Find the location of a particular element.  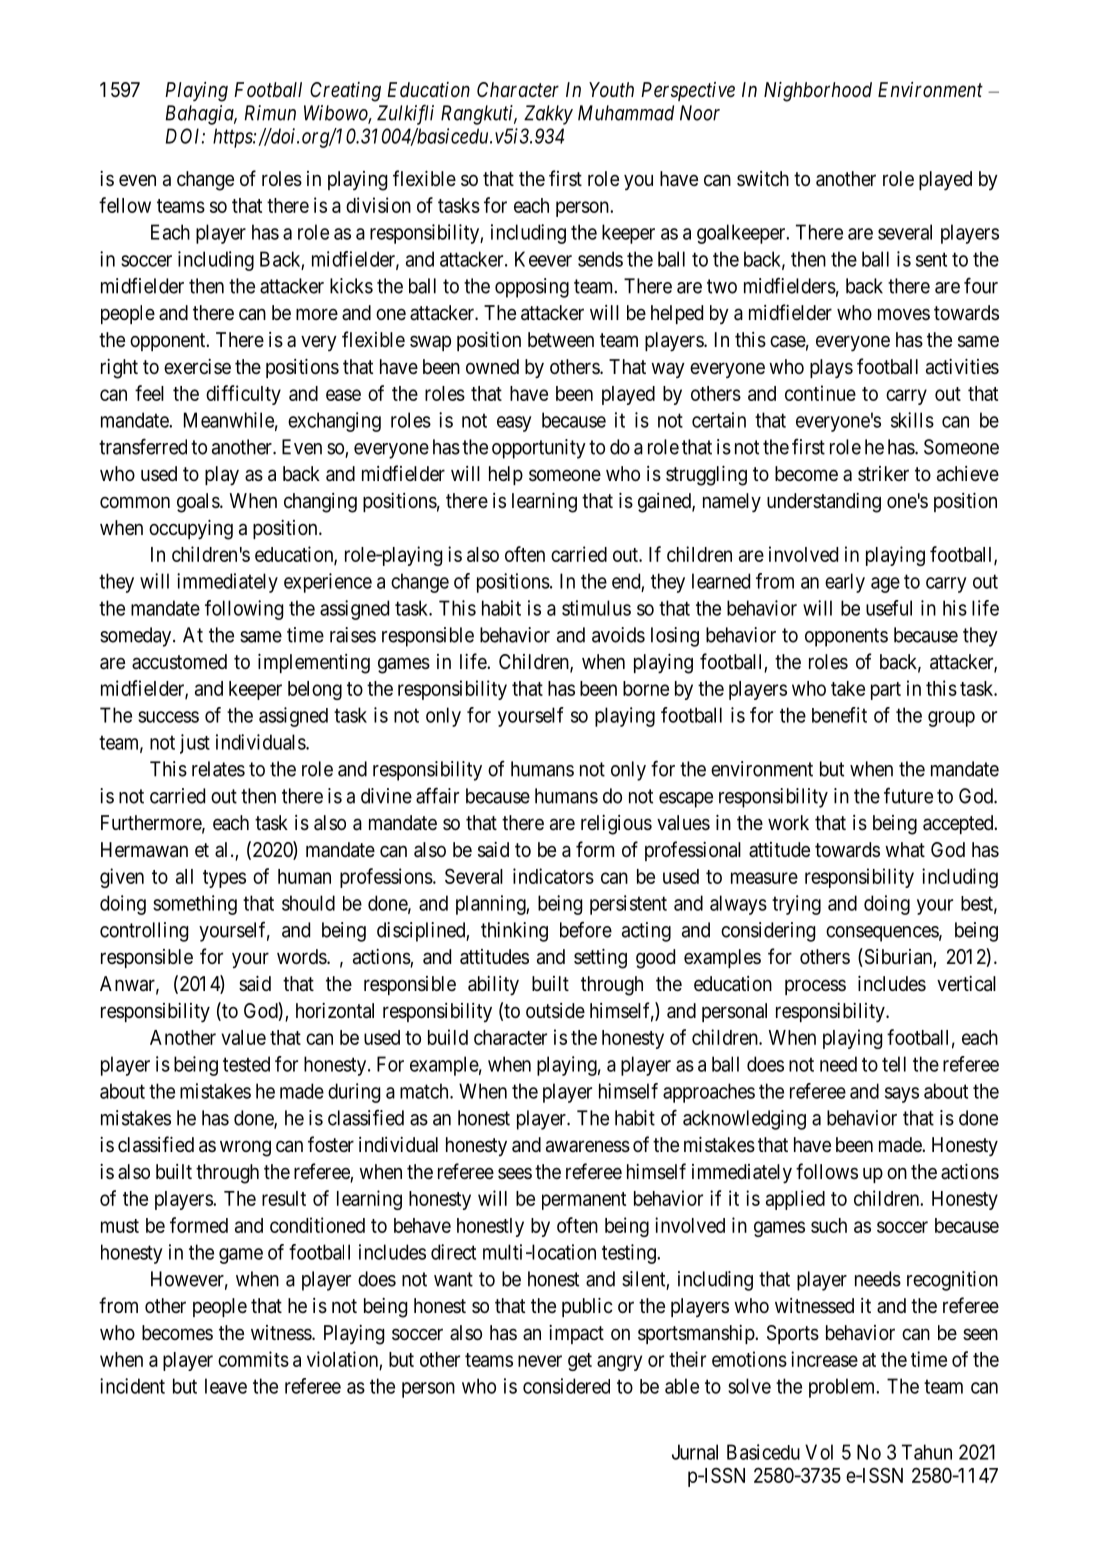

leave is located at coordinates (226, 1386).
